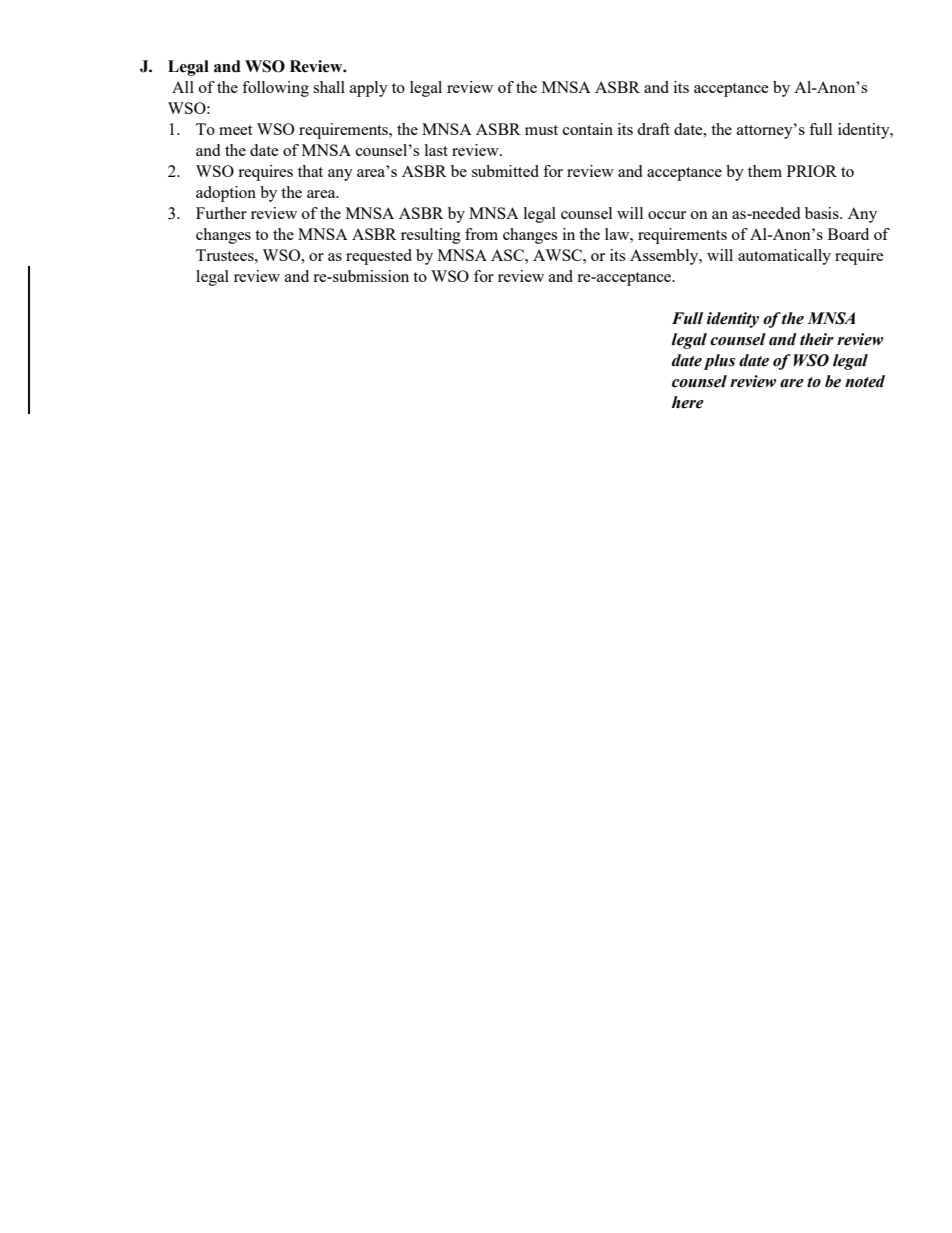  I want to click on plus, so click(719, 362).
